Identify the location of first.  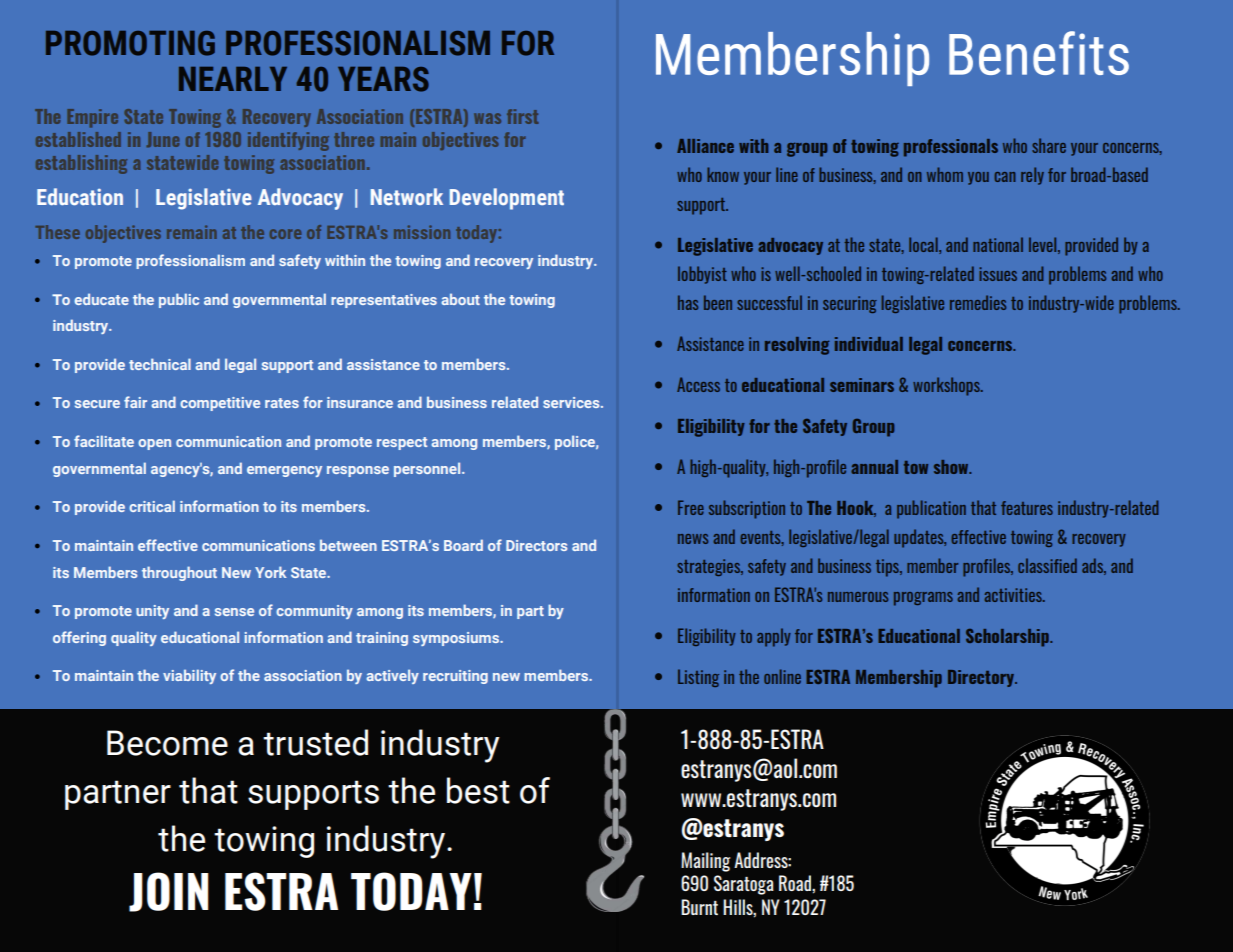
(522, 116).
